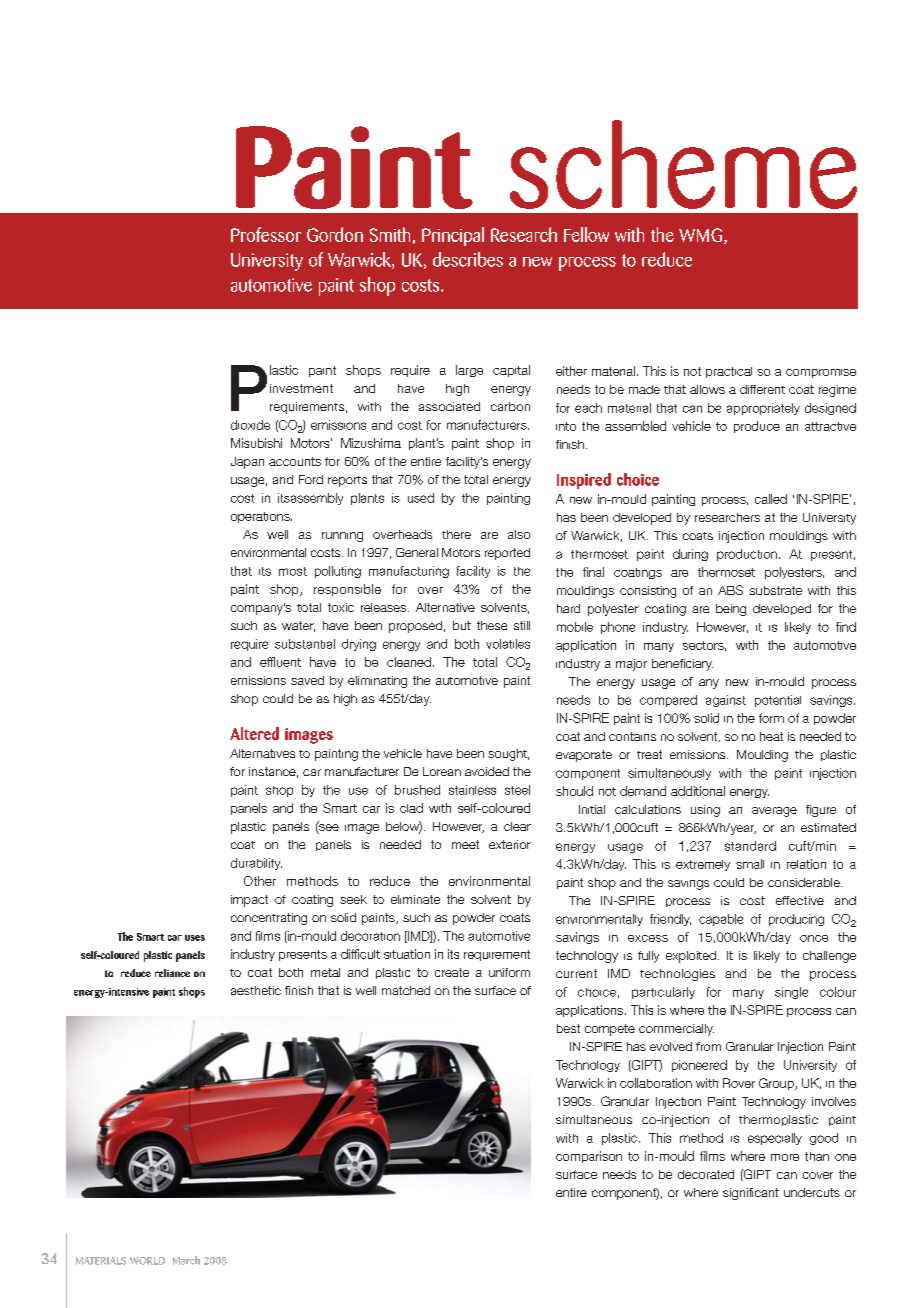 This screenshot has height=1308, width=924. What do you see at coordinates (247, 463) in the screenshot?
I see `Japan` at bounding box center [247, 463].
